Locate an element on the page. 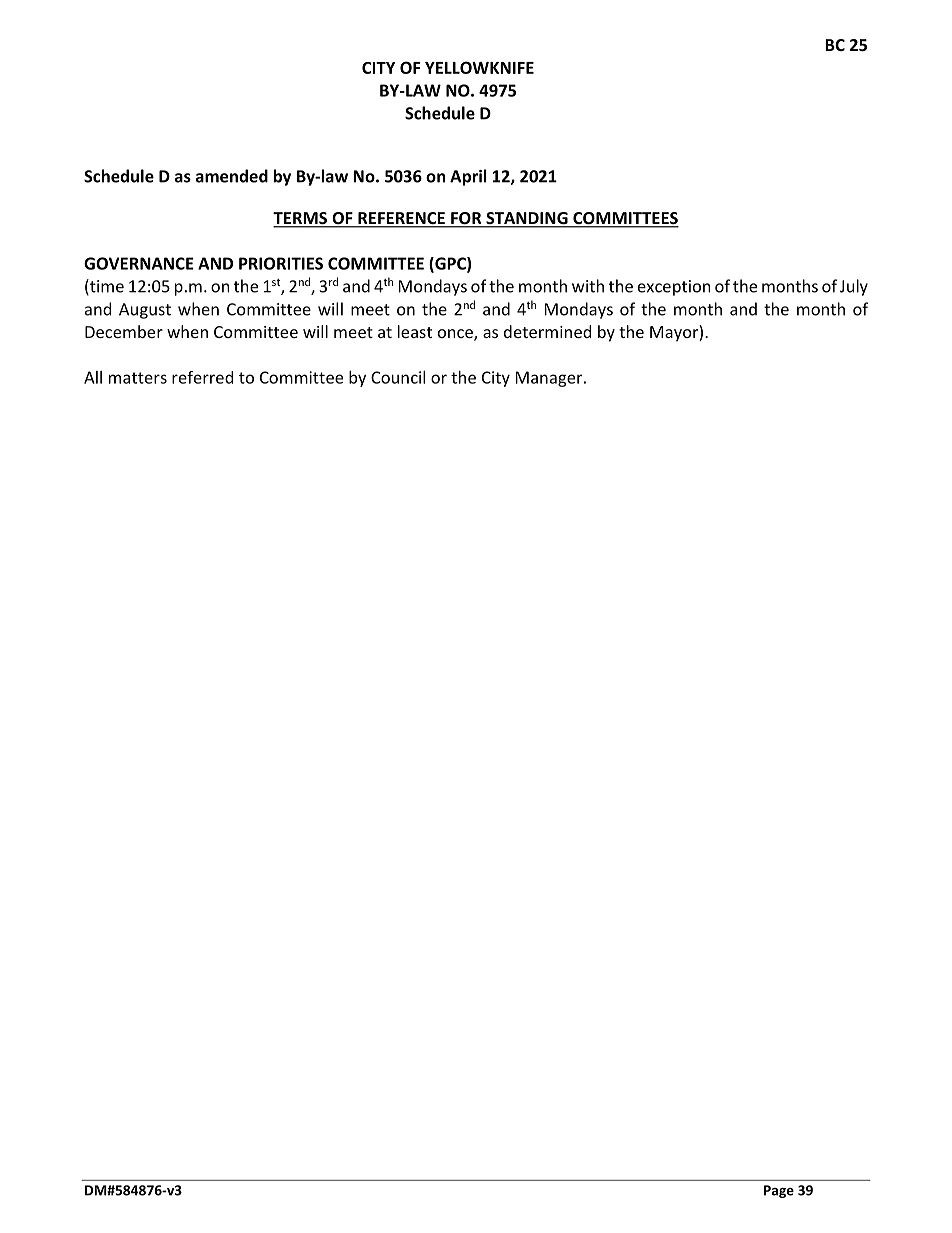 This image has height=1233, width=952. amended is located at coordinates (232, 176).
